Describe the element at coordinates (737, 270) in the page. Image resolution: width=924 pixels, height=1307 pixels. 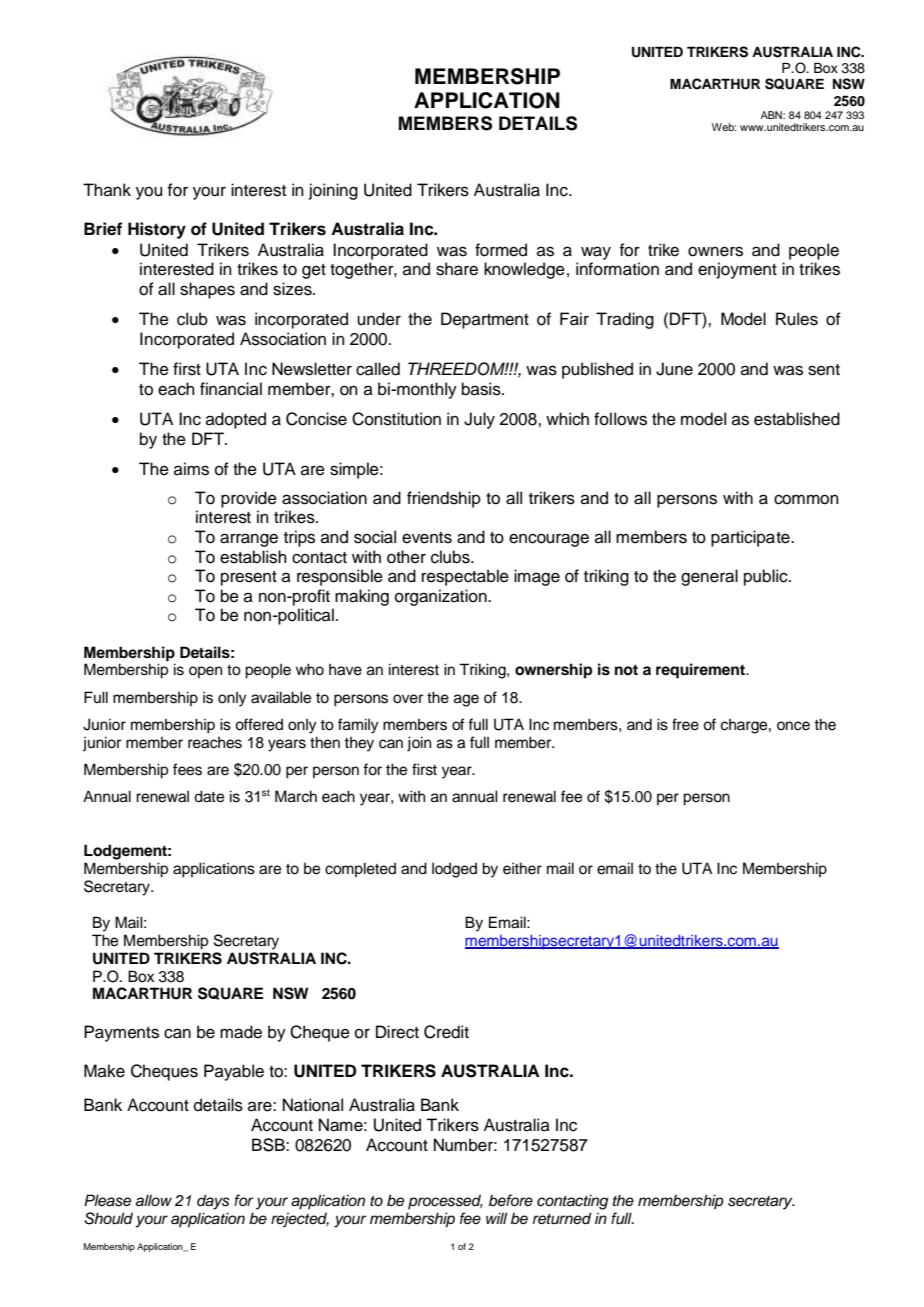
I see `enjoyment` at that location.
